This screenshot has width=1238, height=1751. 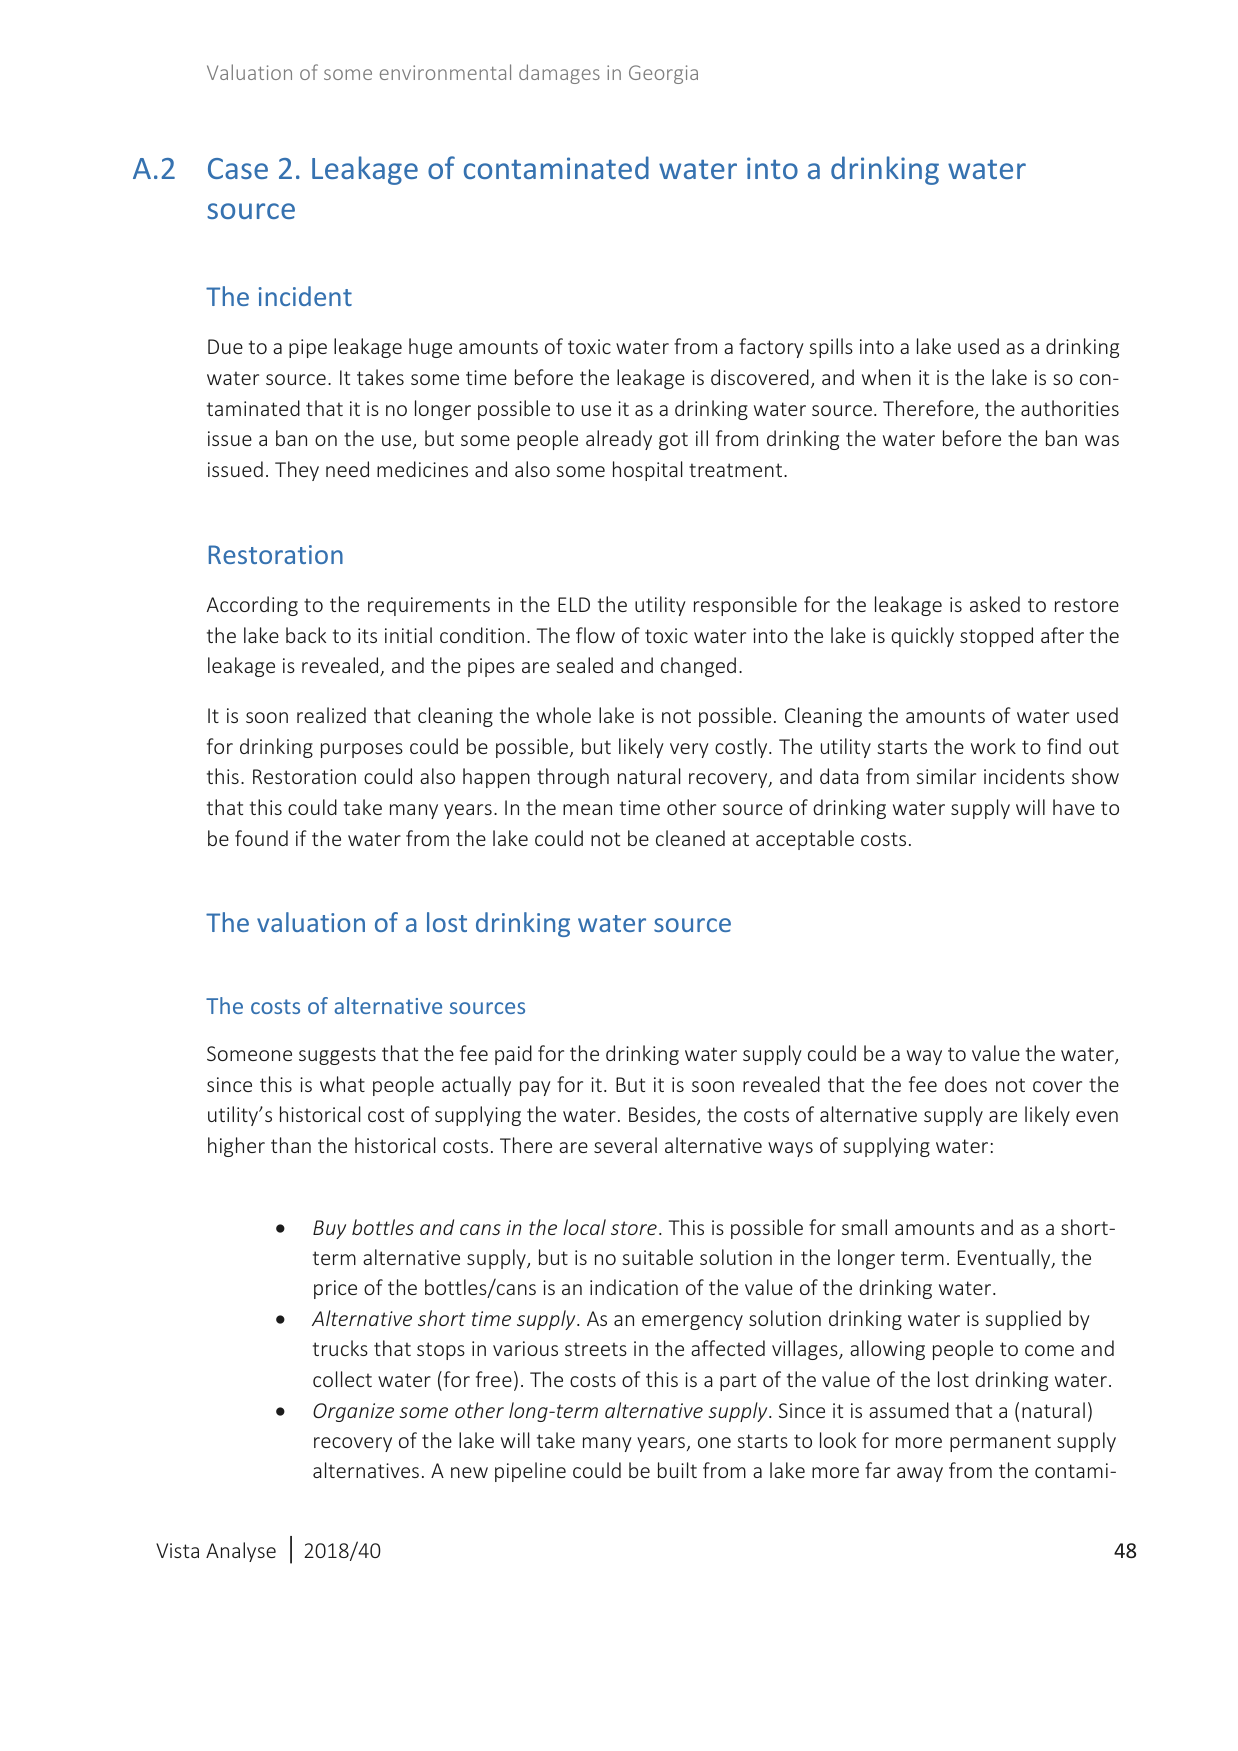 What do you see at coordinates (1023, 1320) in the screenshot?
I see `supplied` at bounding box center [1023, 1320].
